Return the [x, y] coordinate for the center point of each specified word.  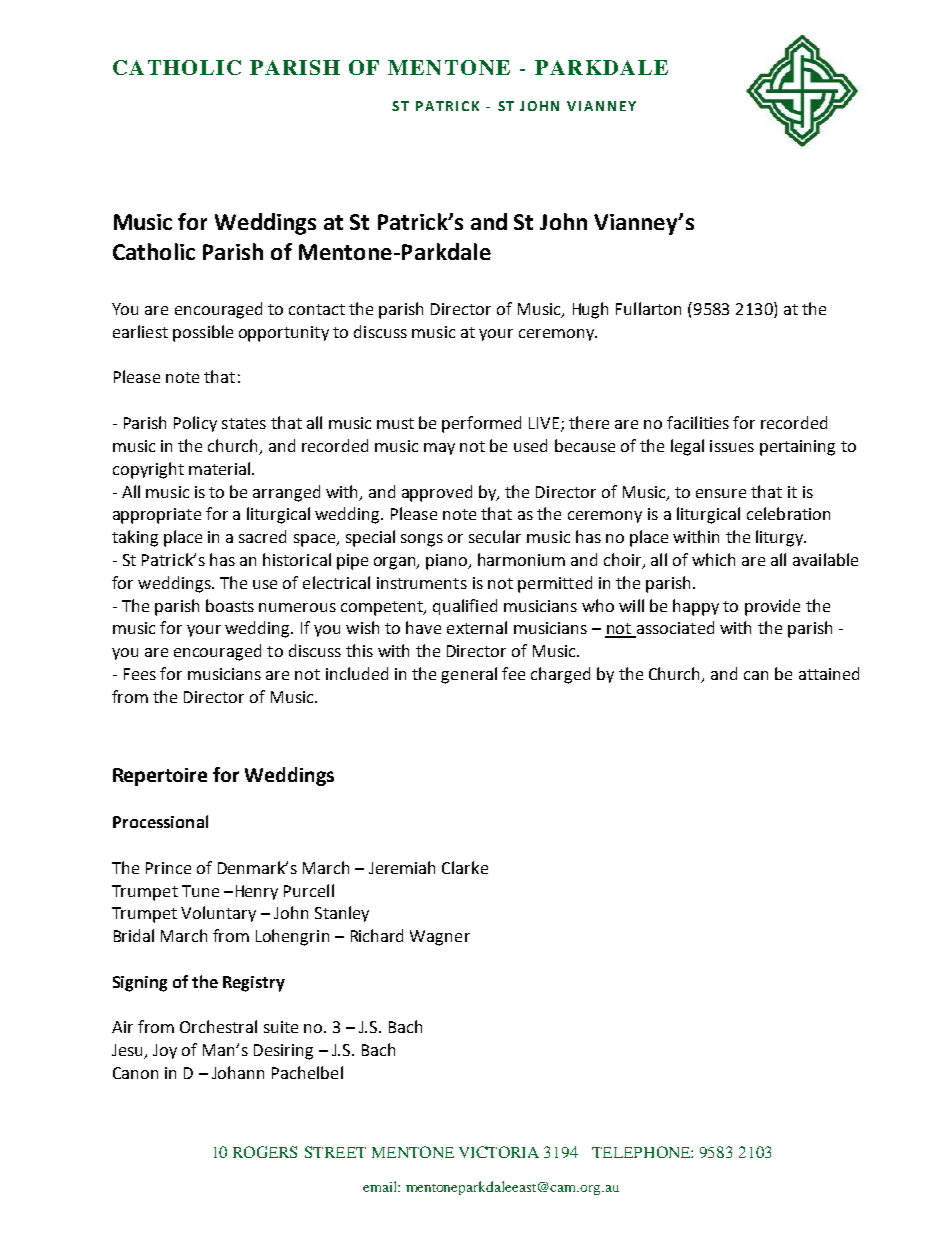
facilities [698, 422]
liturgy [781, 538]
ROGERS [265, 1152]
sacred [262, 536]
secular [495, 536]
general [469, 675]
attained [829, 673]
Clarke [465, 867]
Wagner [440, 938]
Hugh [590, 310]
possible [203, 333]
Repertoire [160, 777]
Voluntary [218, 914]
